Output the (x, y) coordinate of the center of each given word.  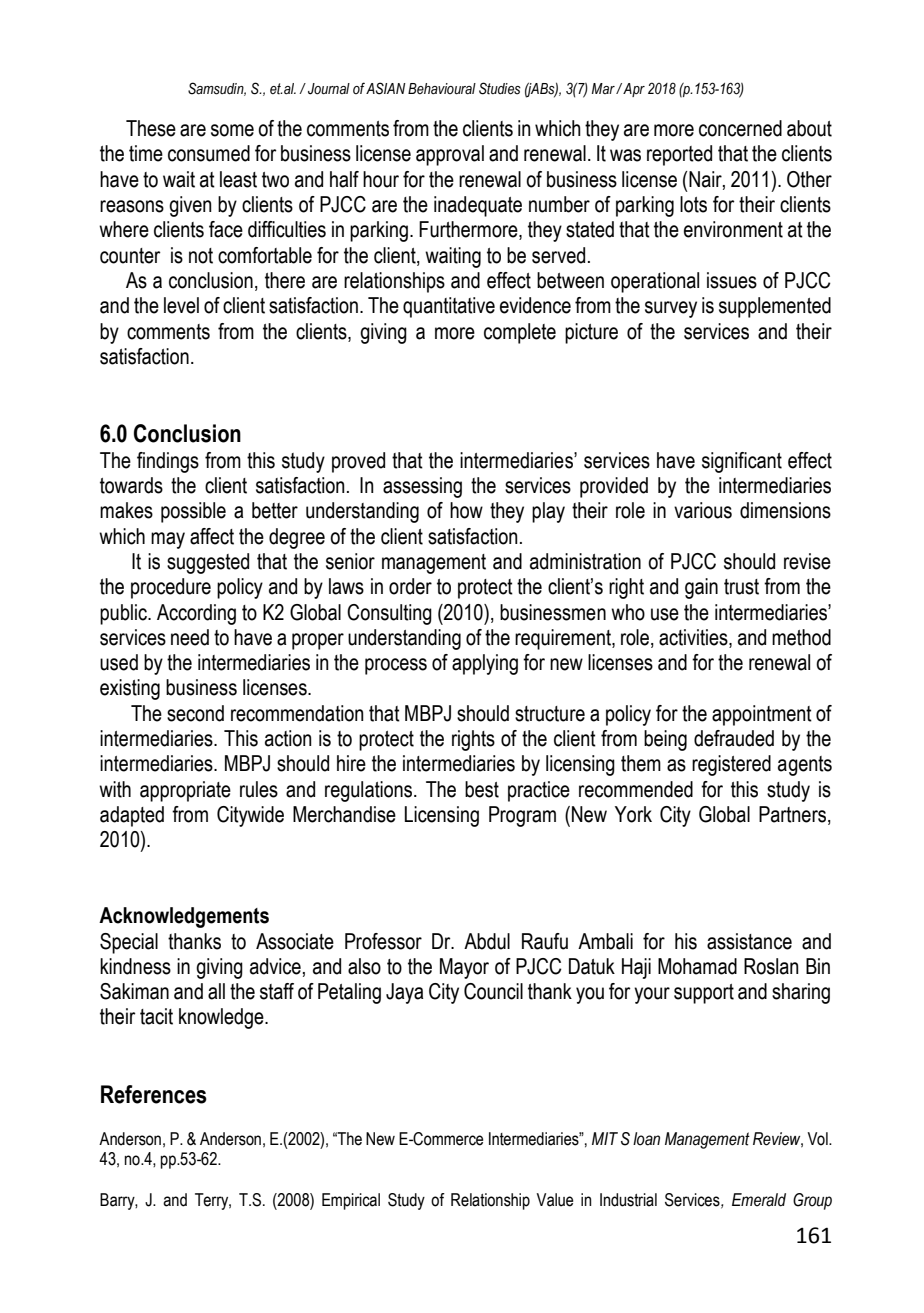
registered (731, 765)
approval (450, 155)
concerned (740, 128)
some (232, 130)
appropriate (185, 791)
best (482, 789)
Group (812, 1201)
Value (554, 1200)
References (154, 1094)
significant (742, 462)
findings (168, 462)
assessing (422, 487)
